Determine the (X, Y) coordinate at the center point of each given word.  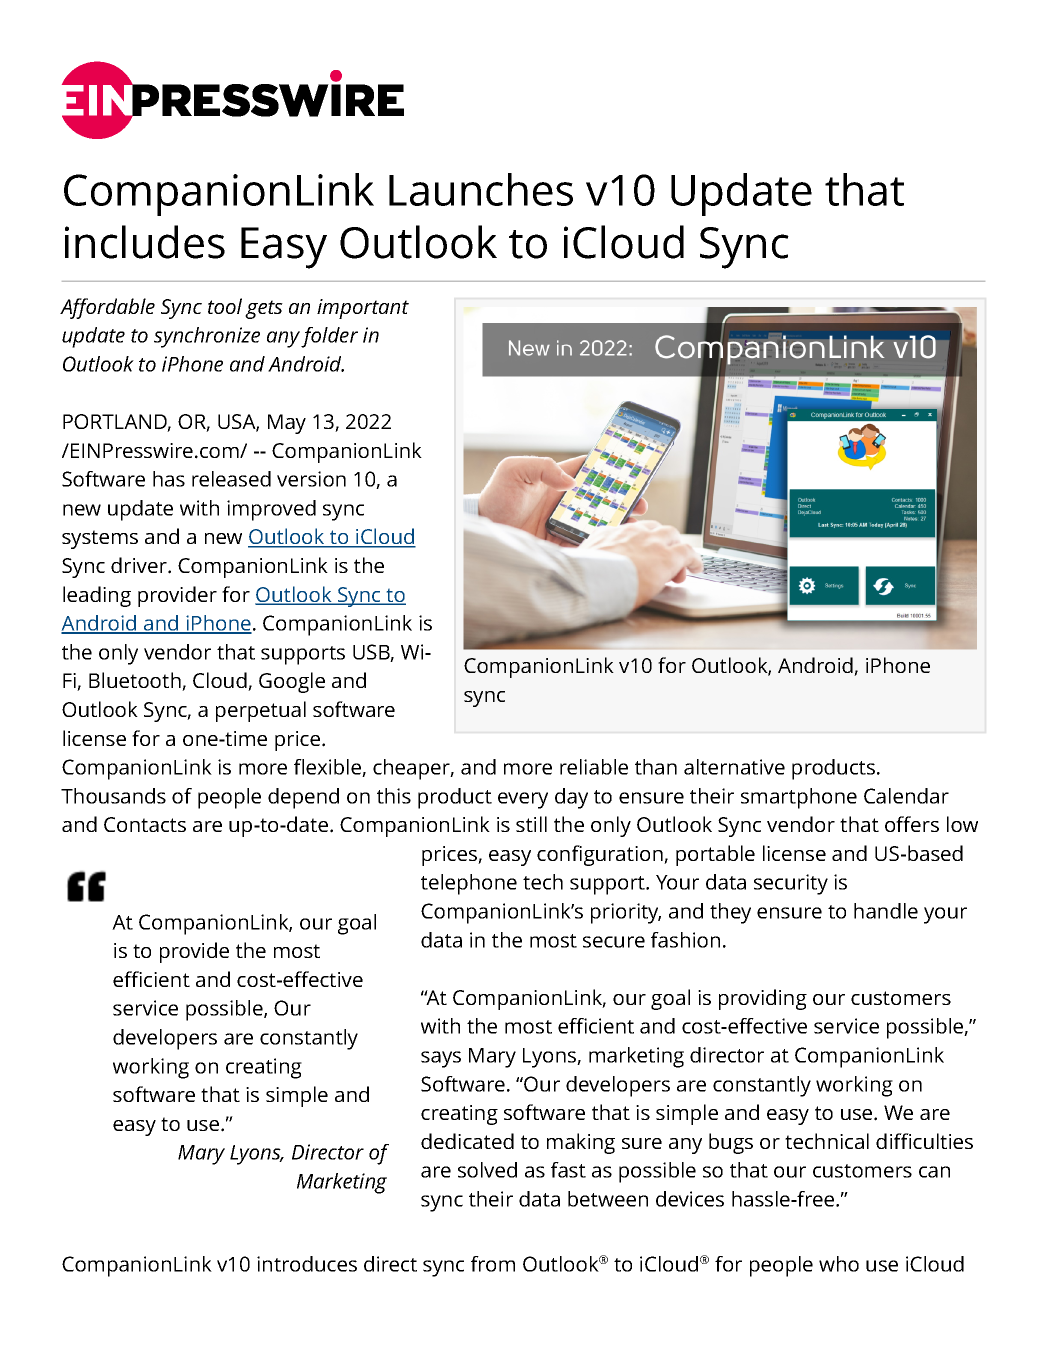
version (311, 479)
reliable (594, 767)
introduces (307, 1264)
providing (763, 999)
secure (614, 942)
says (441, 1059)
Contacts (145, 824)
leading (97, 596)
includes (145, 242)
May (287, 424)
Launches (481, 189)
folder (329, 337)
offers (912, 824)
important (363, 309)
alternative (734, 767)
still (531, 824)
